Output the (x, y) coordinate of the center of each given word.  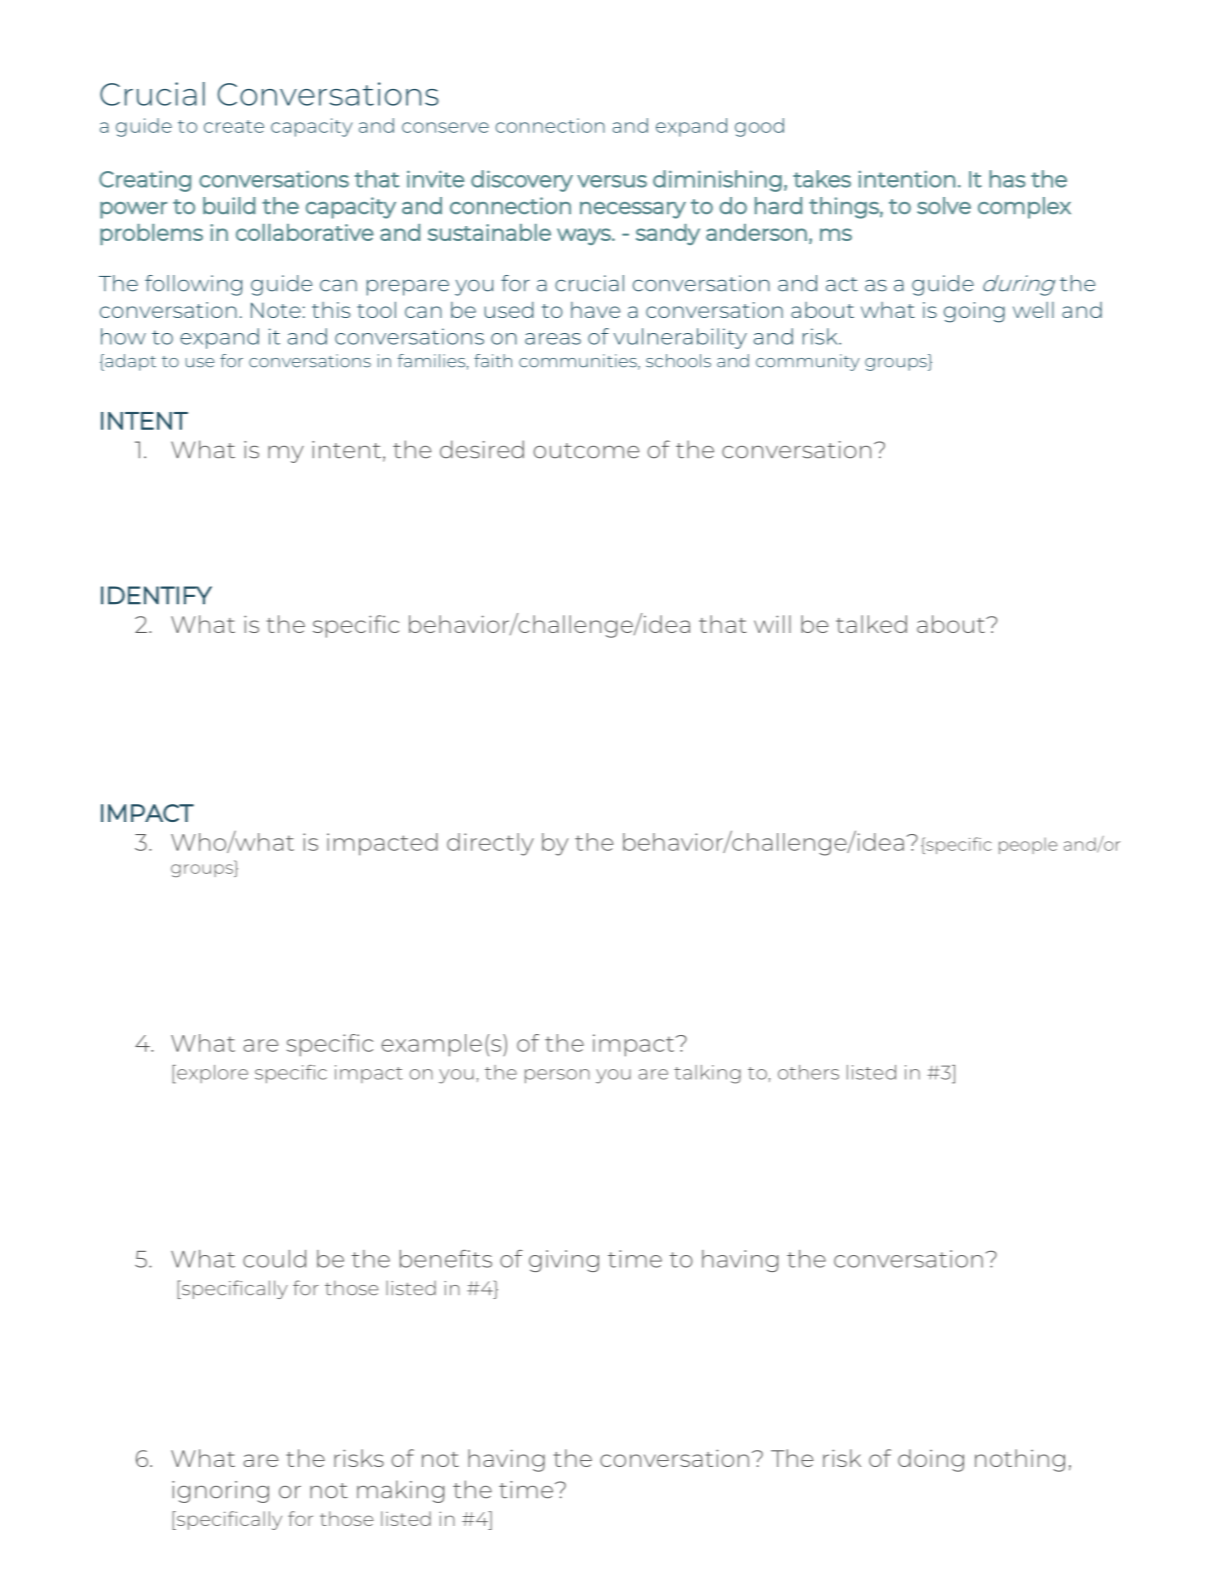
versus (612, 181)
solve (944, 205)
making (400, 1491)
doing (931, 1460)
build (229, 205)
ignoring (220, 1492)
